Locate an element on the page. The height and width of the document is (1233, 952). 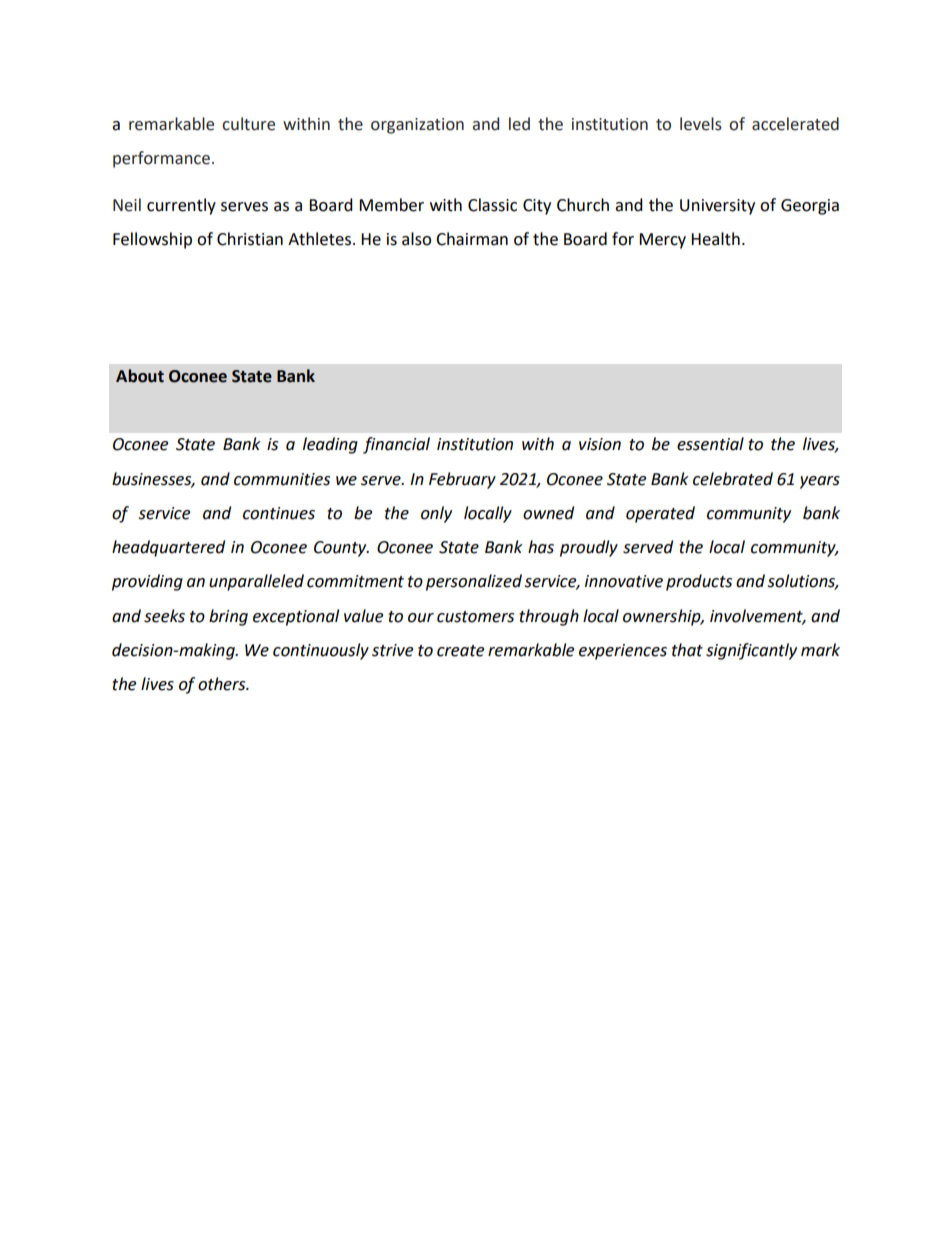
significantly is located at coordinates (751, 651).
